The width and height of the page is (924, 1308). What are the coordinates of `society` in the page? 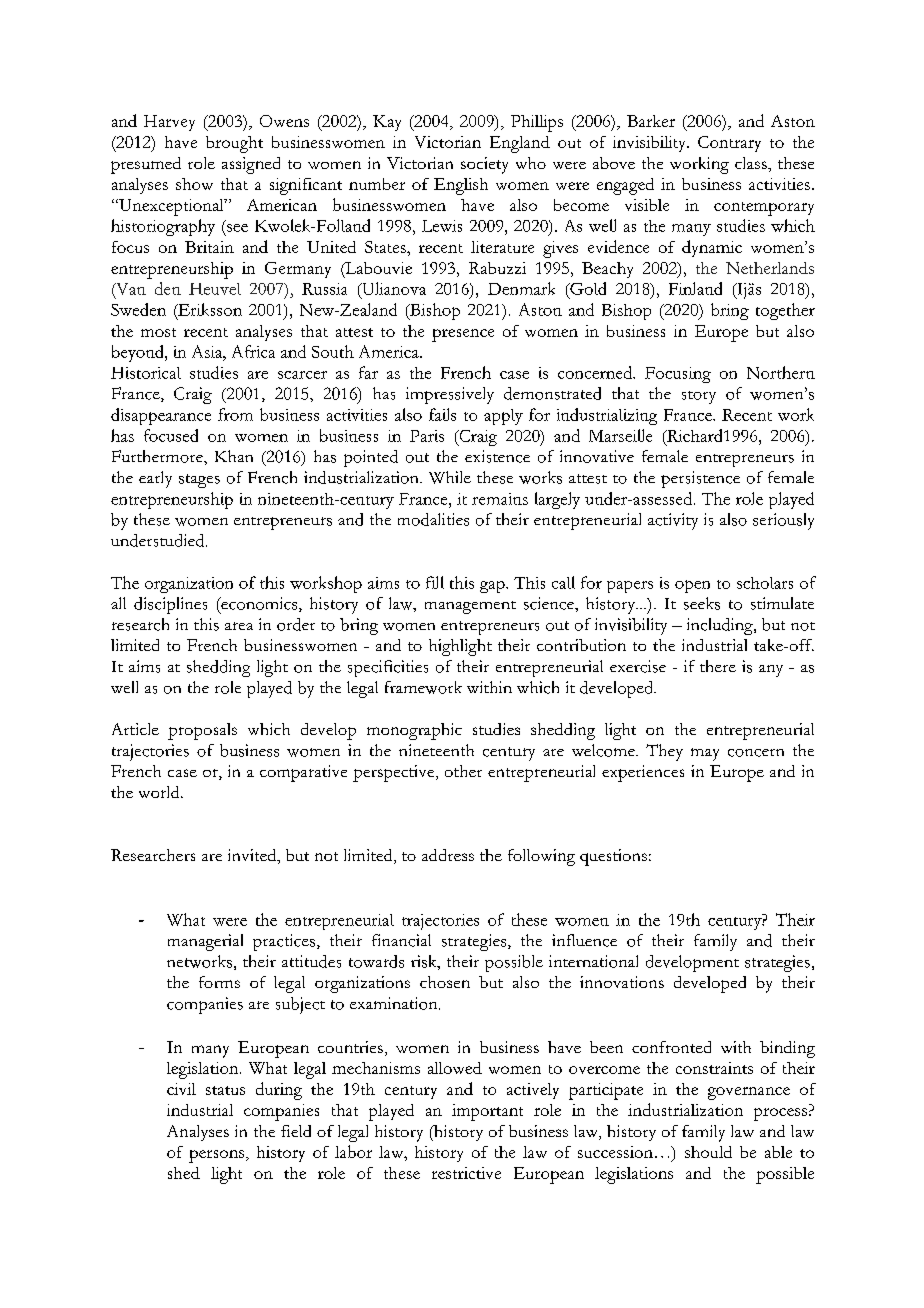 It's located at (484, 165).
